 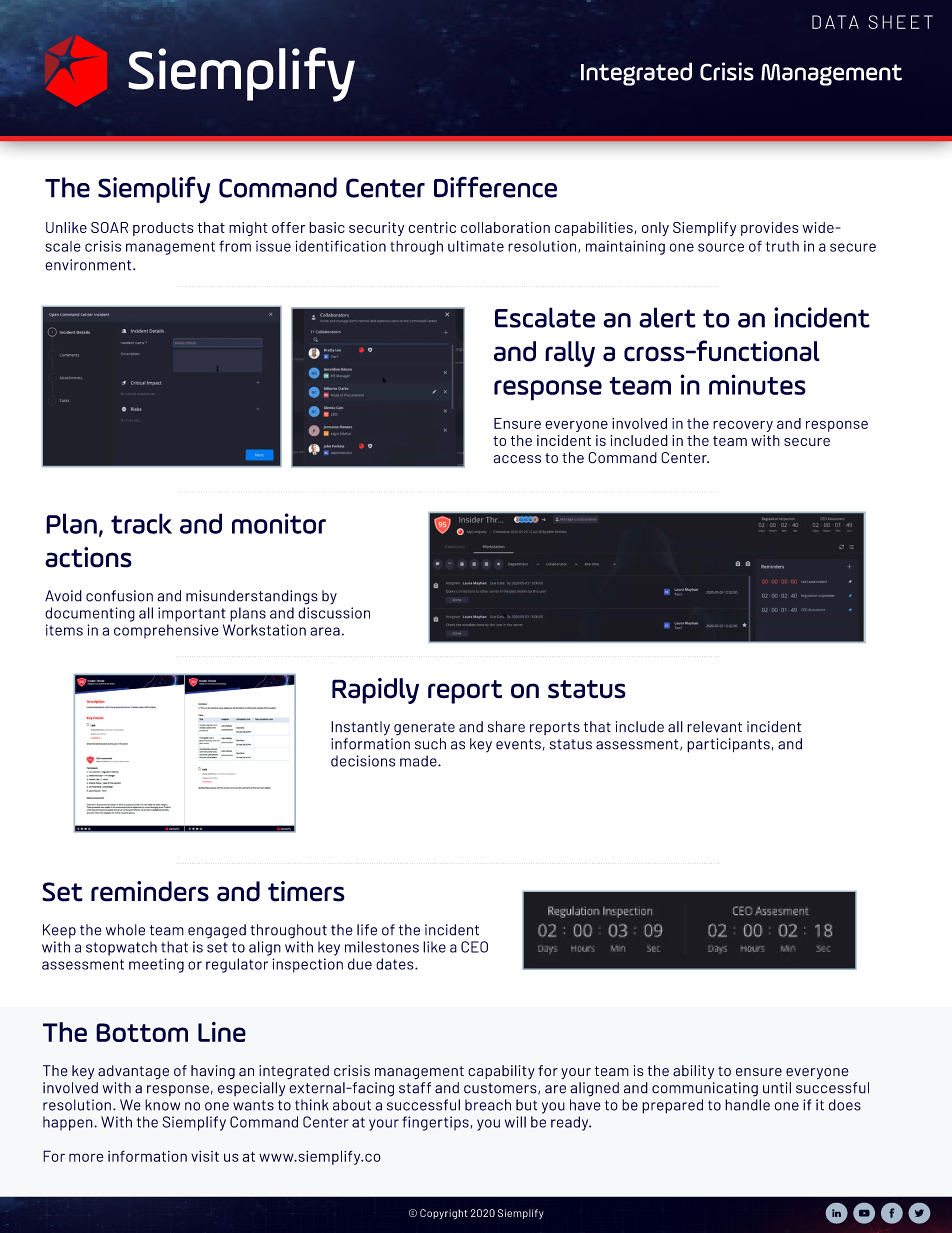 What do you see at coordinates (728, 745) in the image?
I see `participants` at bounding box center [728, 745].
